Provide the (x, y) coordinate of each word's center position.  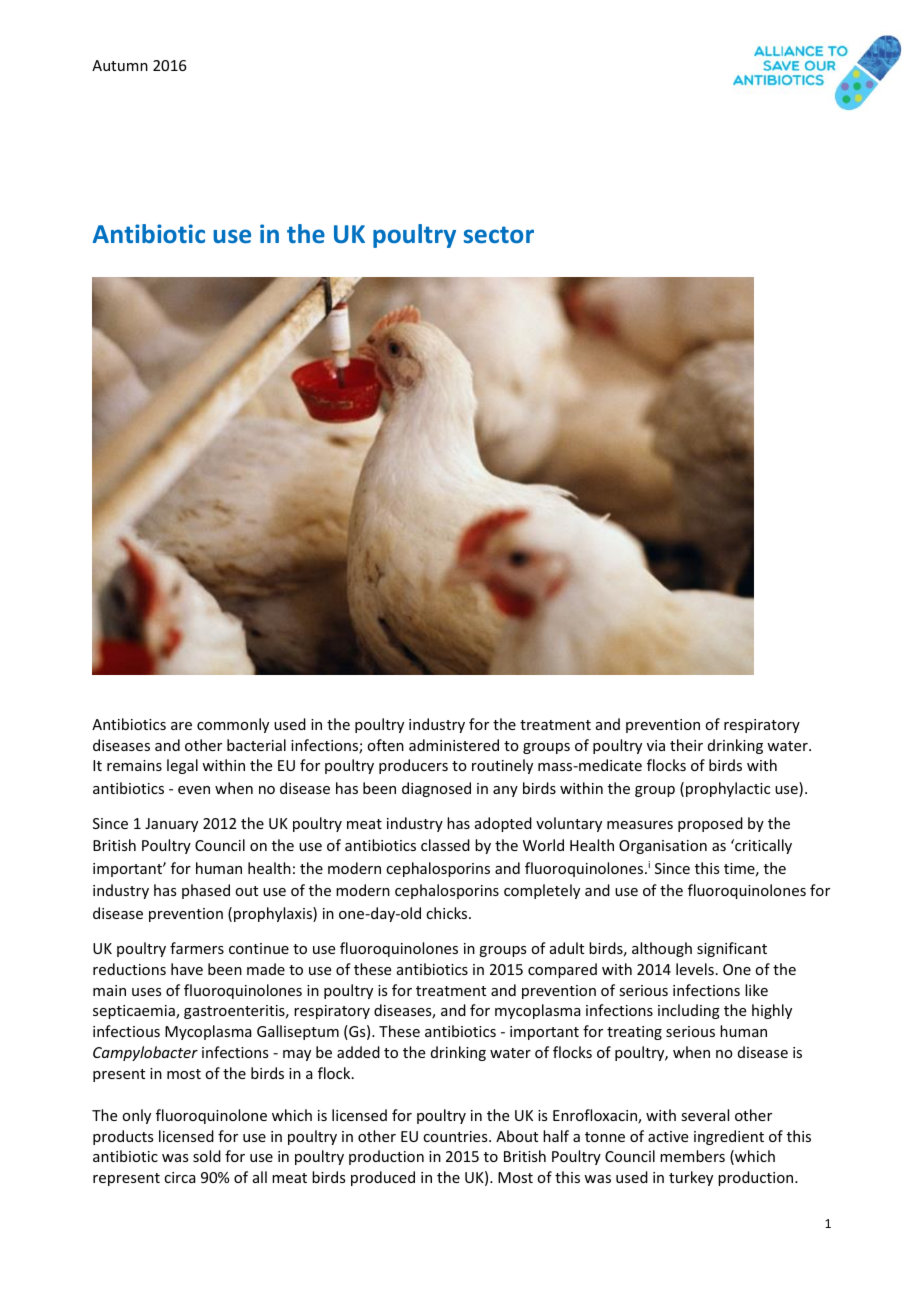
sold (207, 1156)
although (662, 949)
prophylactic (728, 789)
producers (413, 766)
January (171, 825)
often (385, 745)
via (656, 745)
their (686, 745)
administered (454, 745)
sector (499, 234)
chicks (448, 913)
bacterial (256, 745)
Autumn (120, 65)
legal (182, 766)
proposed (710, 824)
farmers (197, 948)
